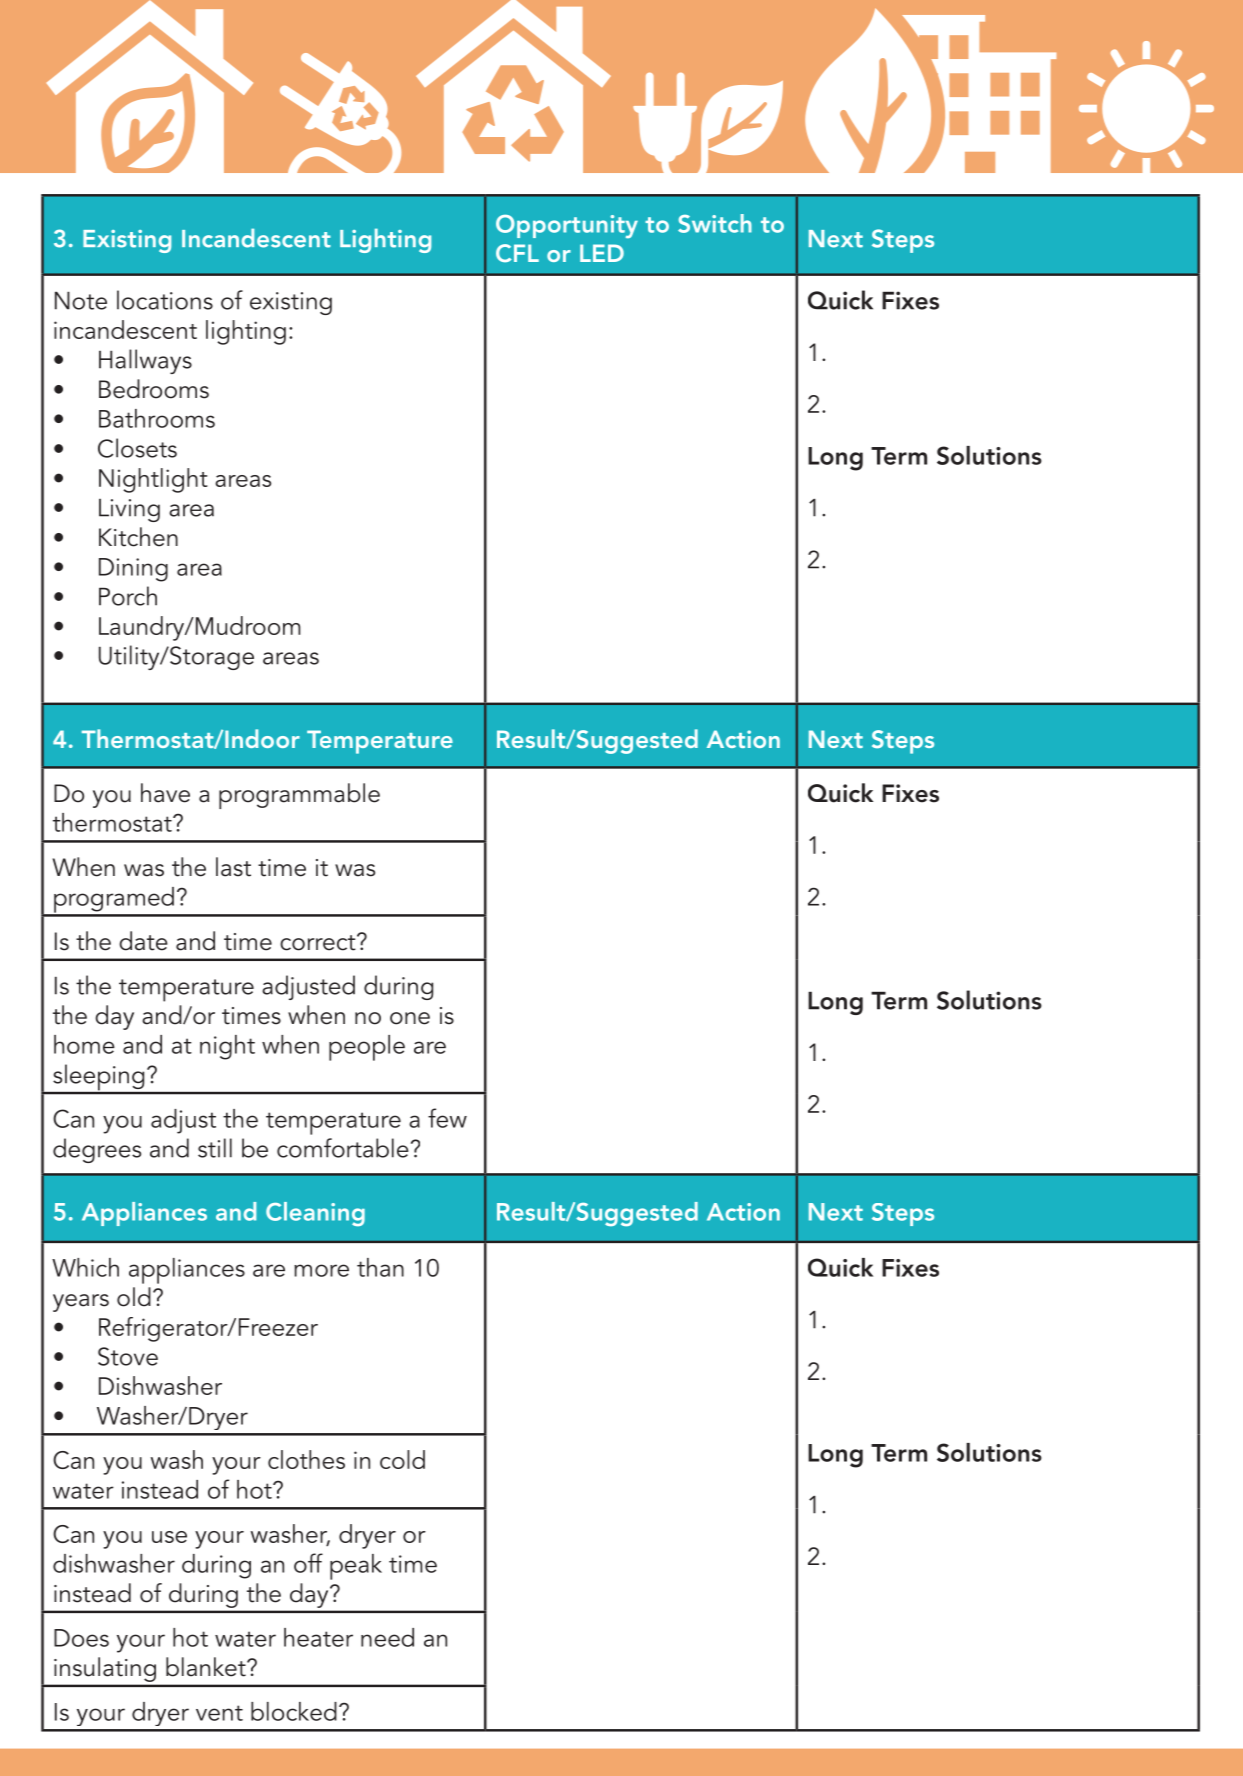  I want to click on programmable, so click(299, 796).
